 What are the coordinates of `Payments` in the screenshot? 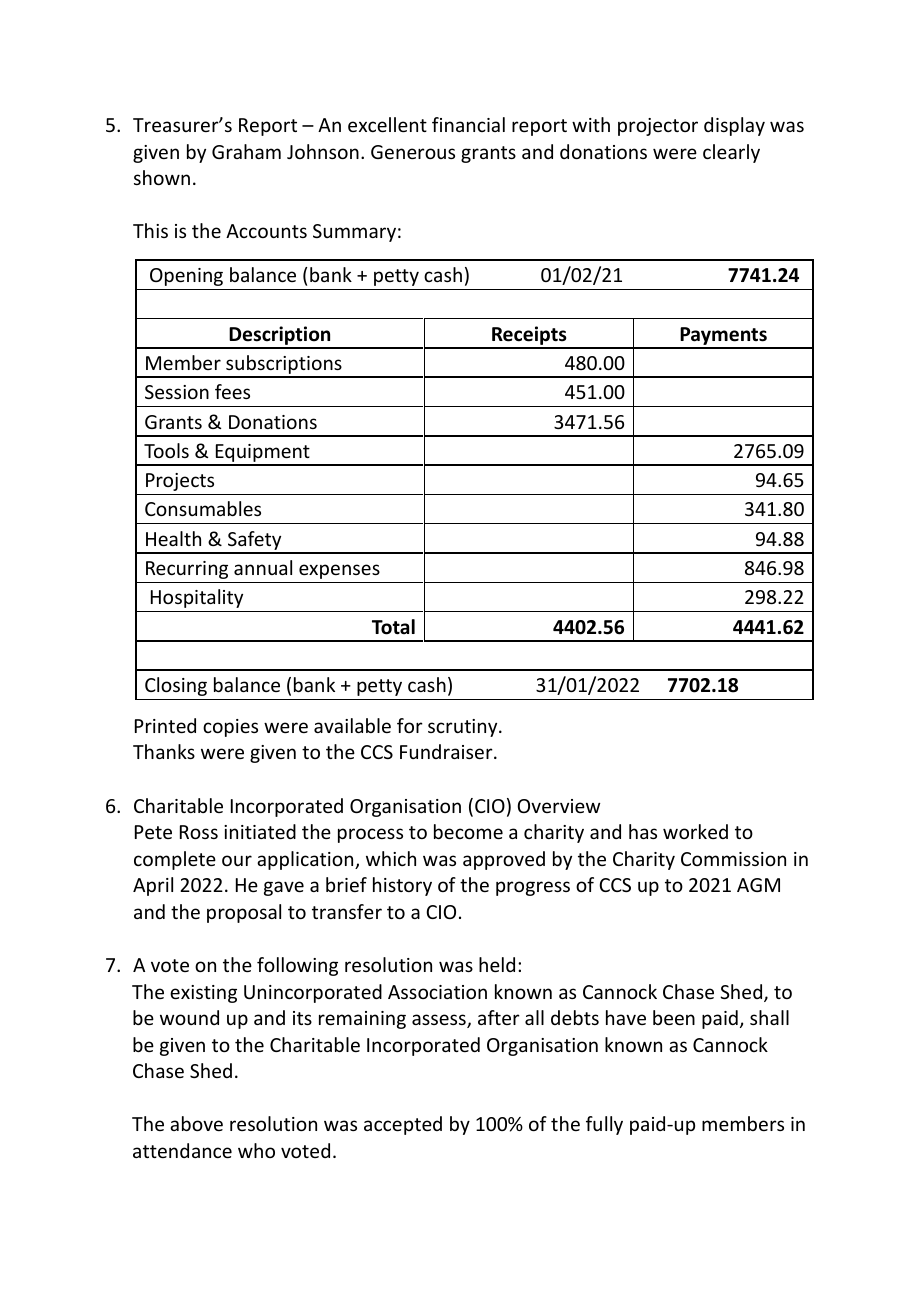 It's located at (723, 337).
